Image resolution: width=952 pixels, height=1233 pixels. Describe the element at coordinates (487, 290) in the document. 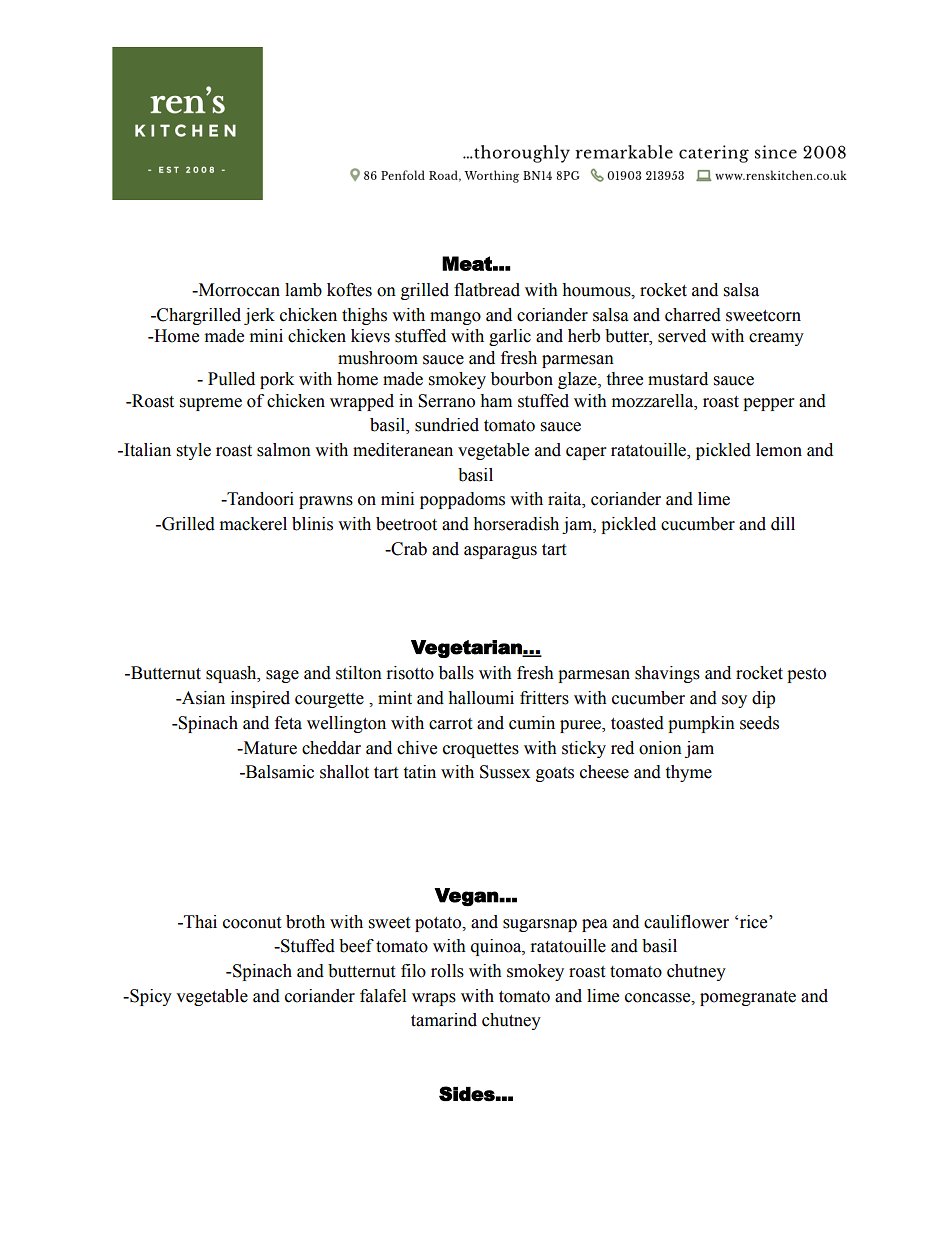

I see `flatbread` at that location.
